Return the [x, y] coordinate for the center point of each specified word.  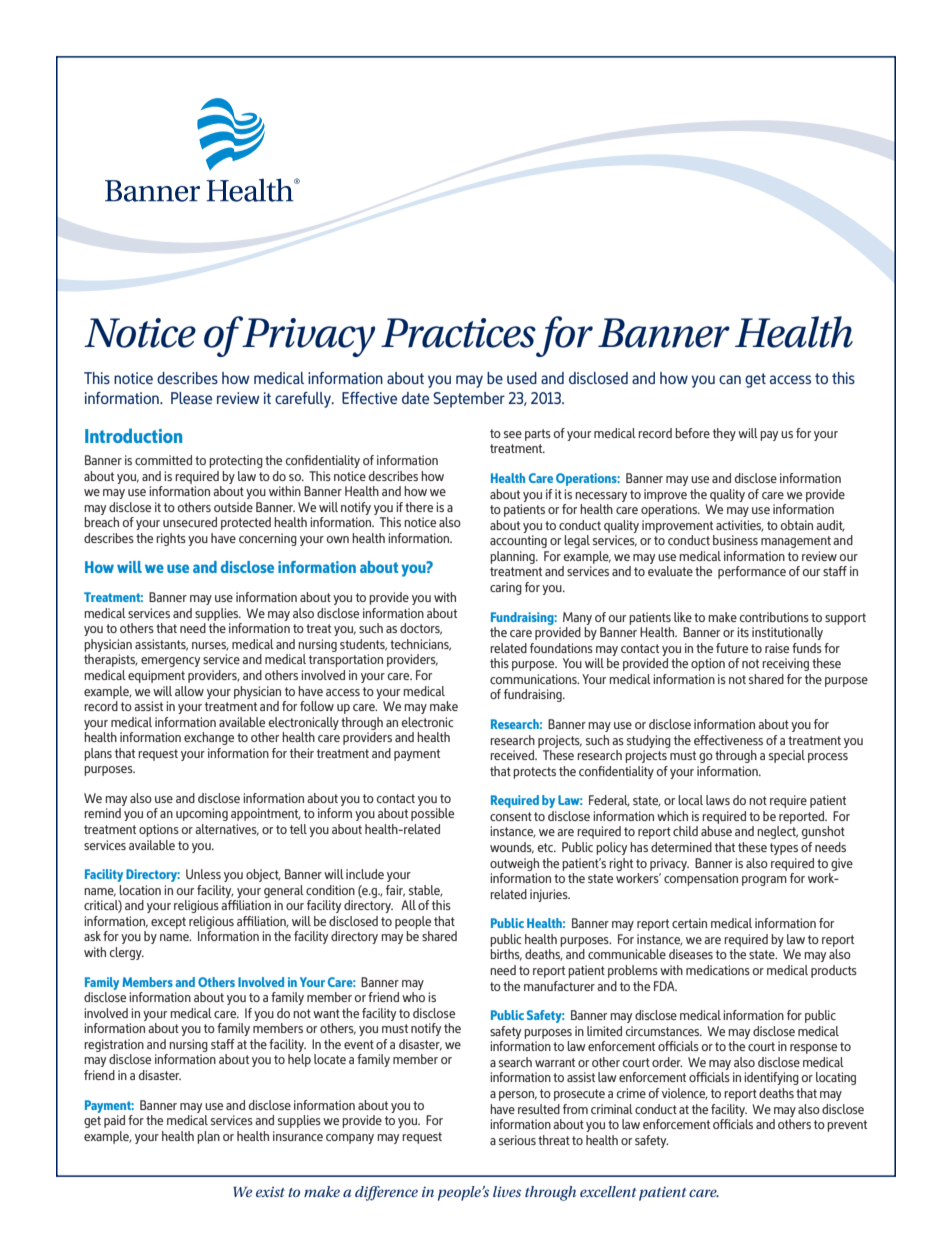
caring [506, 588]
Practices [458, 333]
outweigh [514, 864]
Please [191, 398]
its [743, 632]
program [764, 881]
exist [270, 1191]
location [140, 890]
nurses [210, 646]
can [730, 379]
